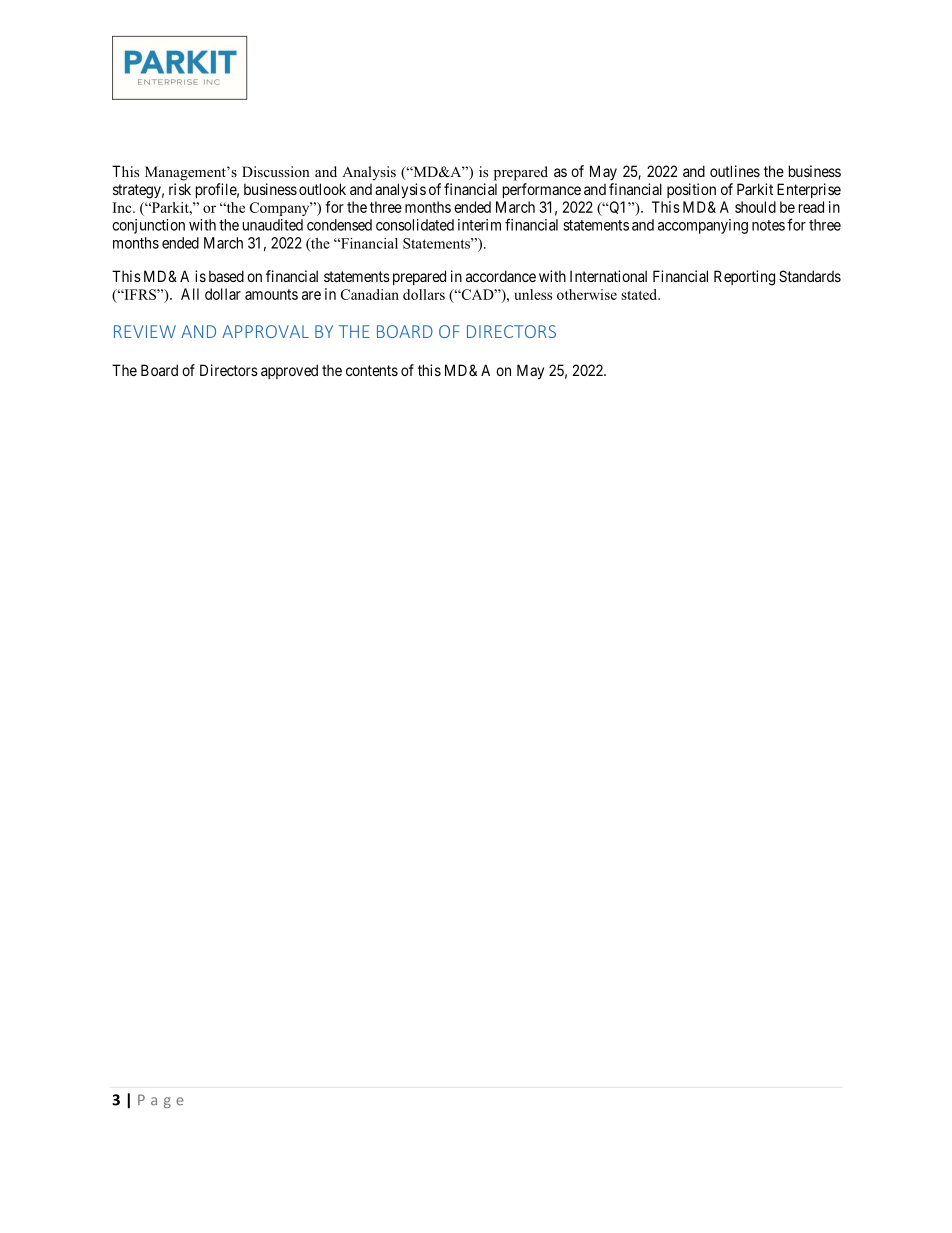 The image size is (952, 1233). What do you see at coordinates (542, 190) in the page?
I see `performance` at bounding box center [542, 190].
